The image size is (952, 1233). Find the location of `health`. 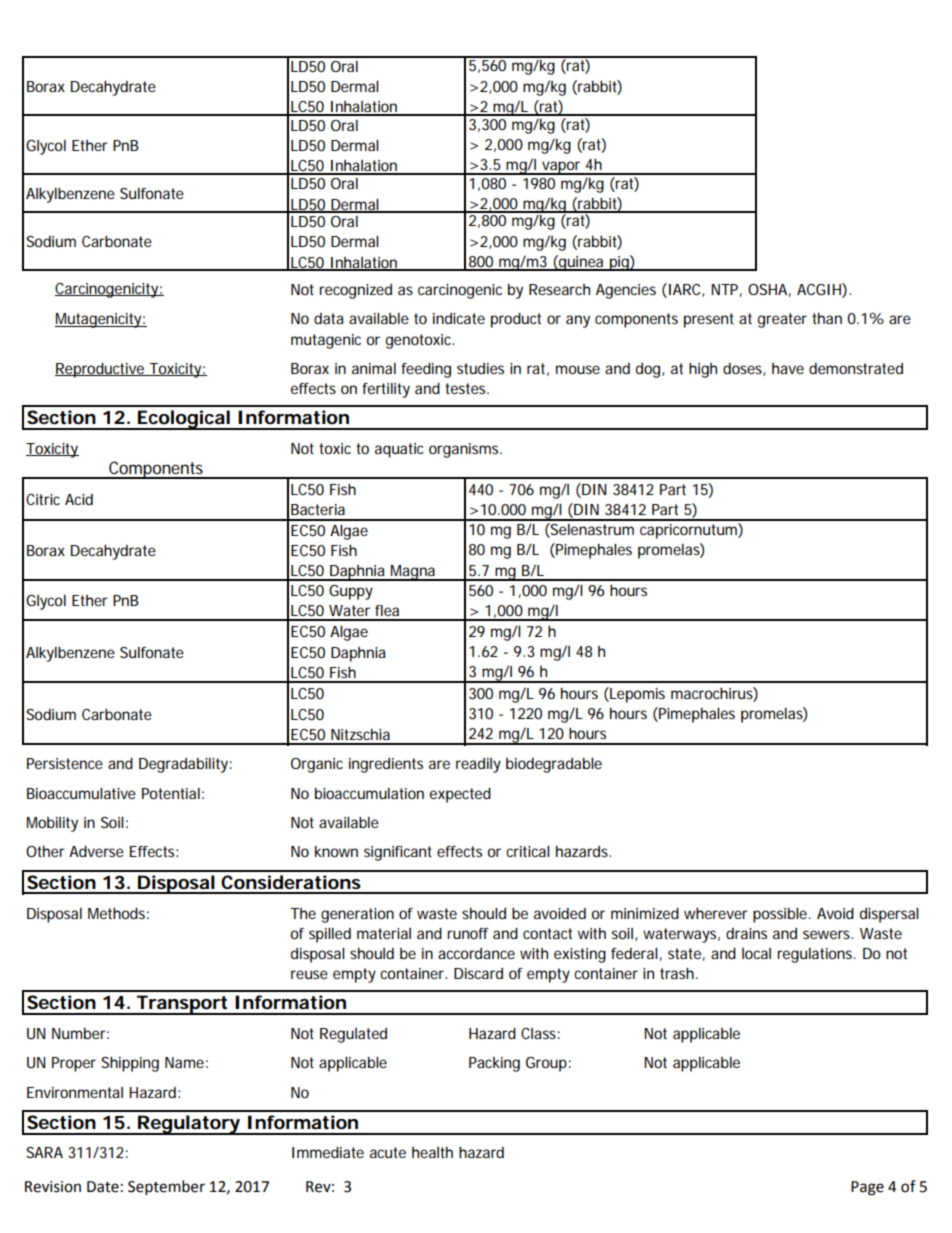

health is located at coordinates (432, 1152).
